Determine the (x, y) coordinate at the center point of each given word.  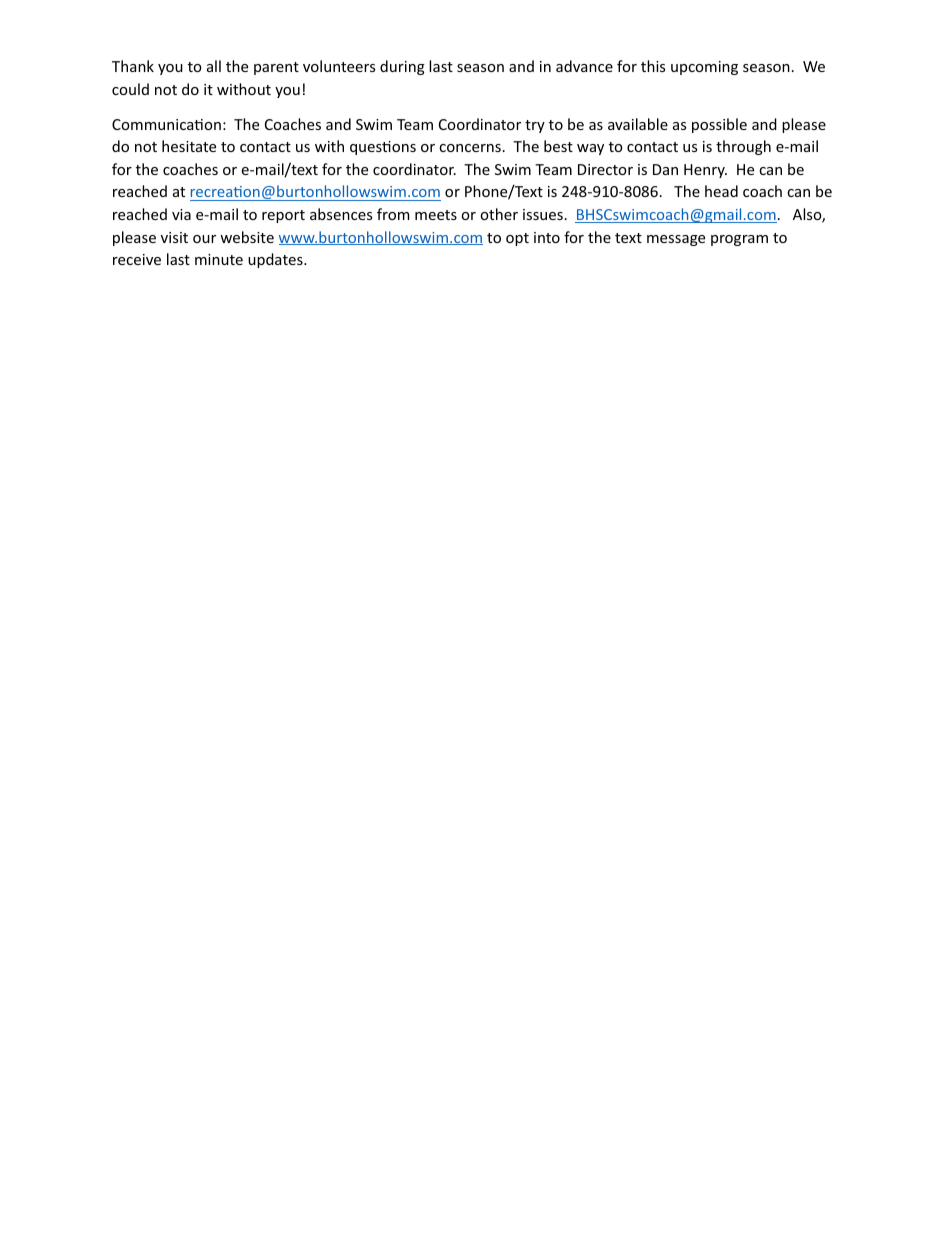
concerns (470, 148)
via (181, 214)
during (402, 67)
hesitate (189, 146)
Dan (665, 169)
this (653, 66)
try (535, 126)
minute (219, 259)
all (214, 66)
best (558, 146)
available (638, 124)
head (721, 191)
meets (436, 215)
